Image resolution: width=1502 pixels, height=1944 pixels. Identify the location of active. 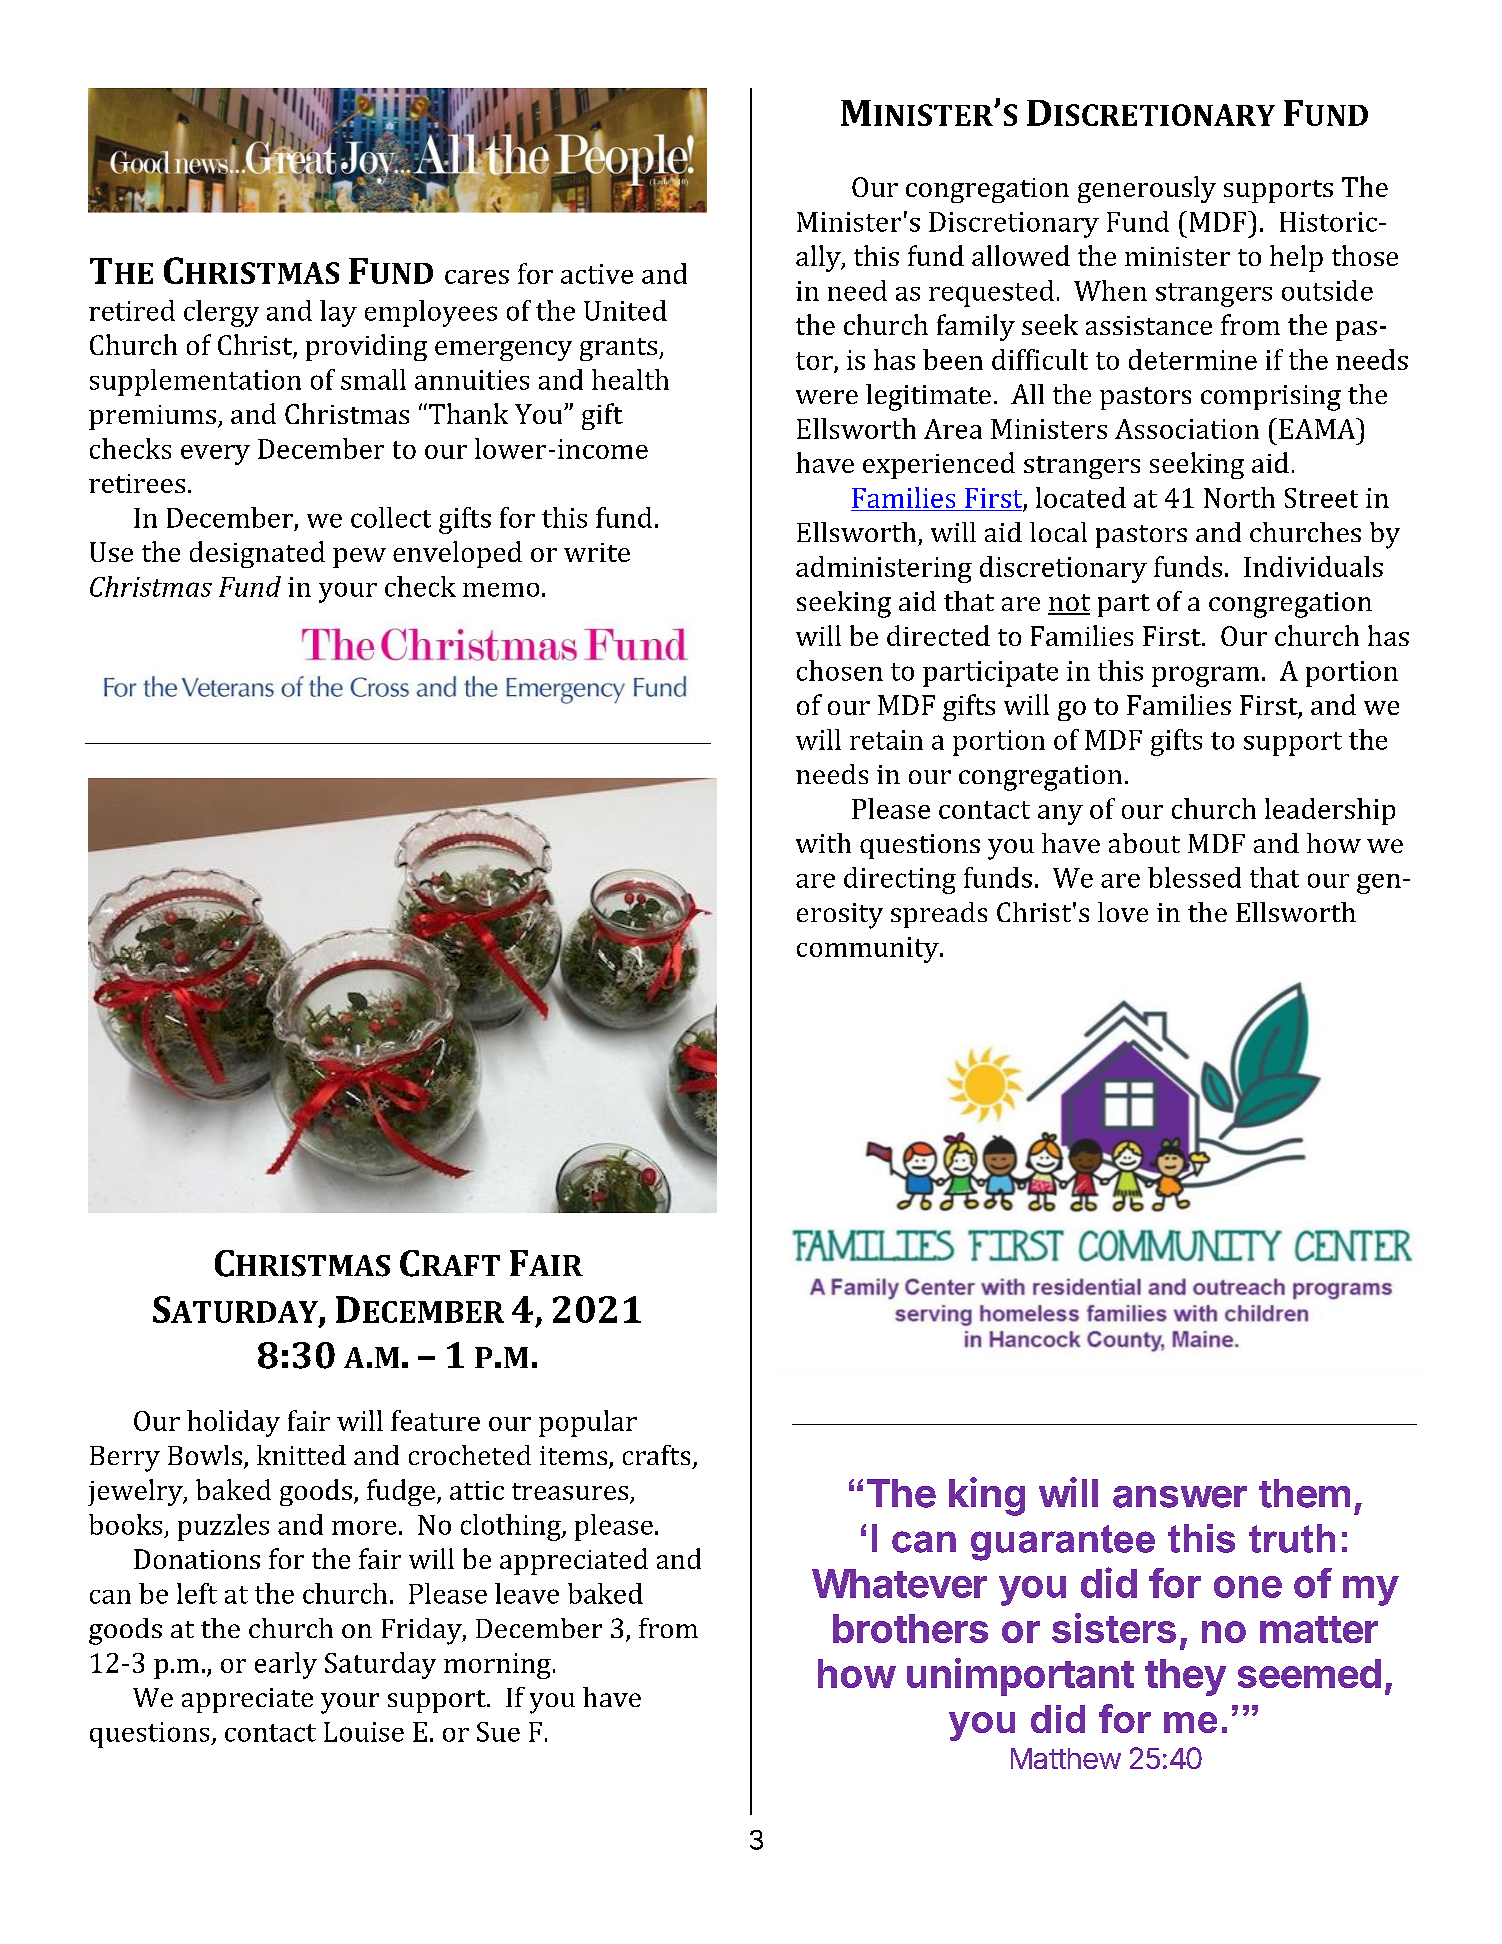
(597, 274).
